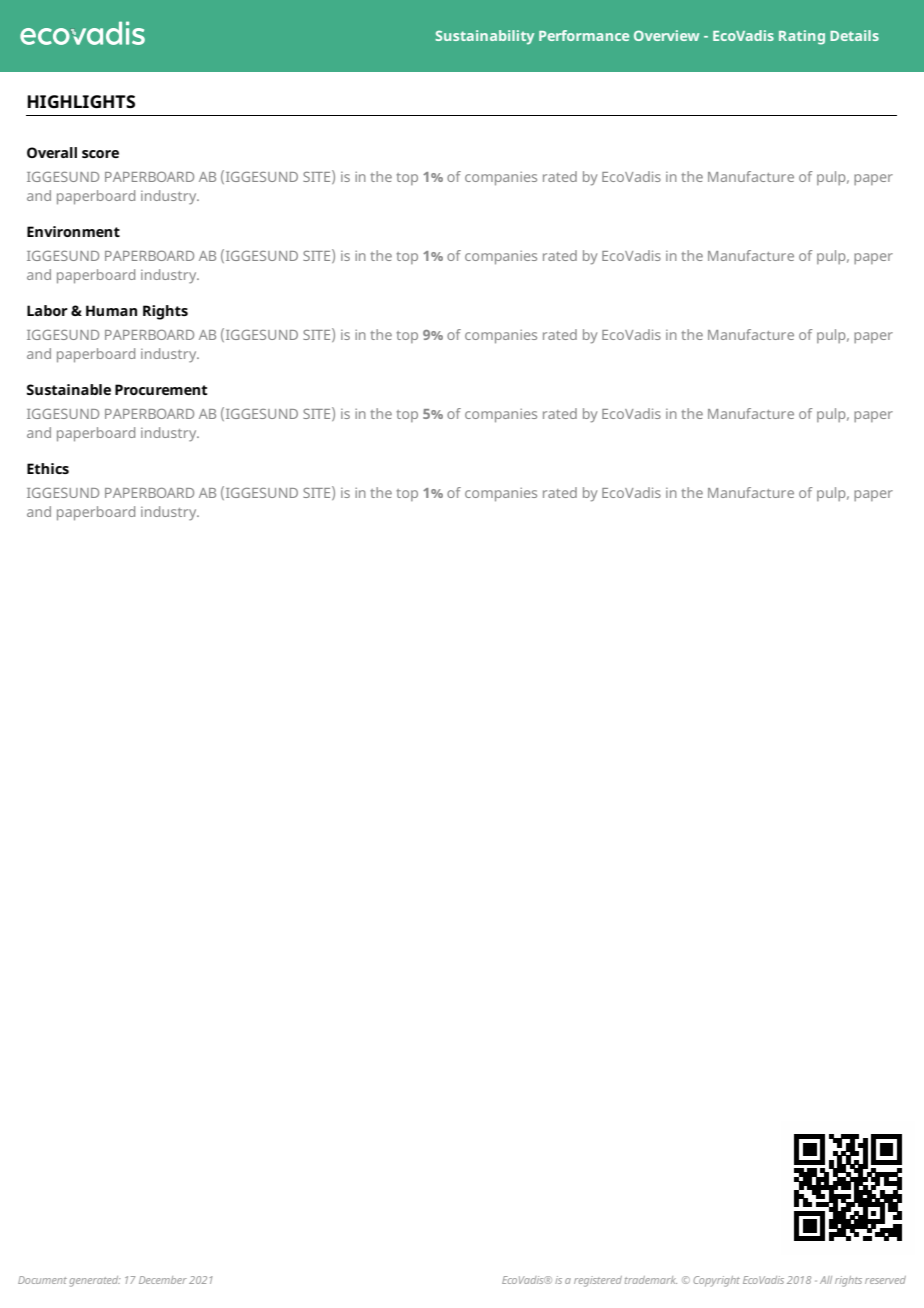  I want to click on HIGHLIGHTS, so click(81, 101).
